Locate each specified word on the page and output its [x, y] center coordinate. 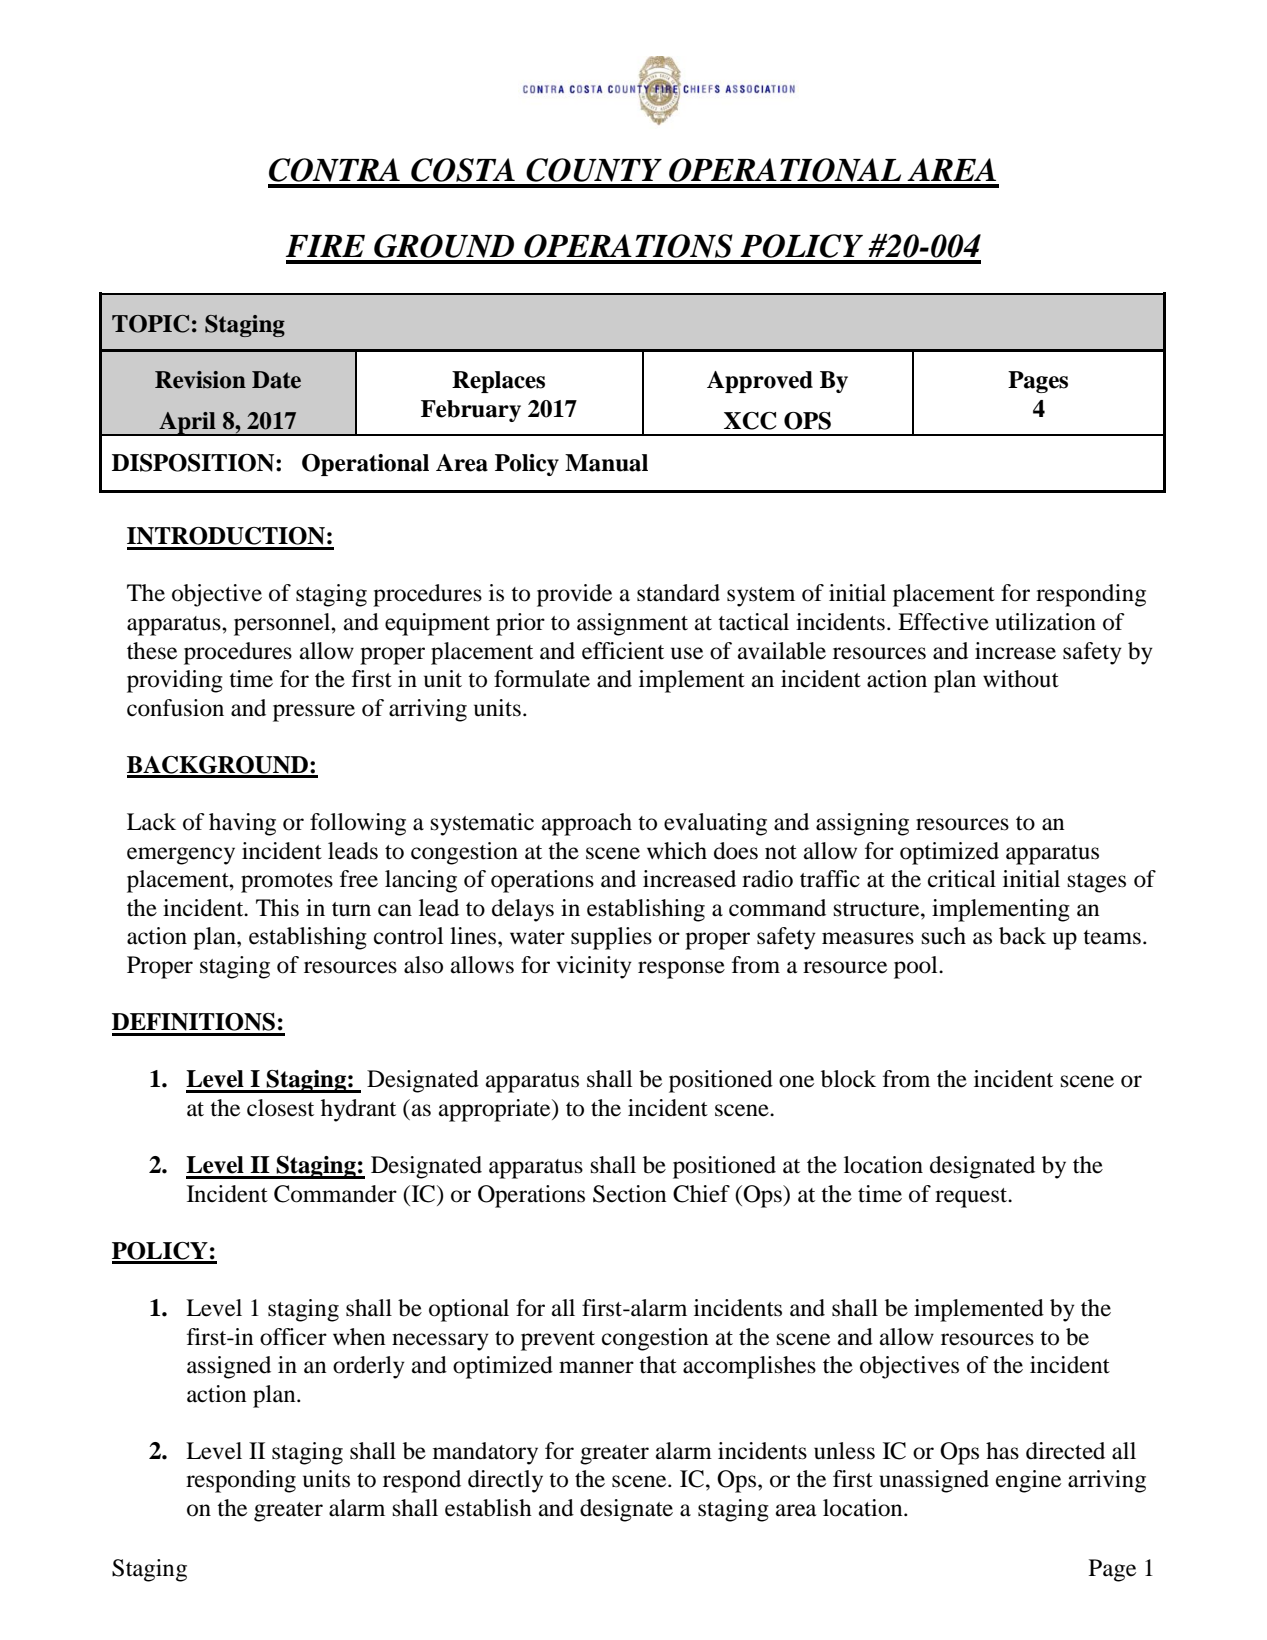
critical [962, 879]
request [972, 1198]
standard [678, 593]
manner [596, 1367]
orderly [369, 1367]
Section [630, 1194]
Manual [606, 463]
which [677, 850]
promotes [287, 883]
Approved [760, 382]
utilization [1045, 622]
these [152, 651]
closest [280, 1108]
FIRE [325, 246]
